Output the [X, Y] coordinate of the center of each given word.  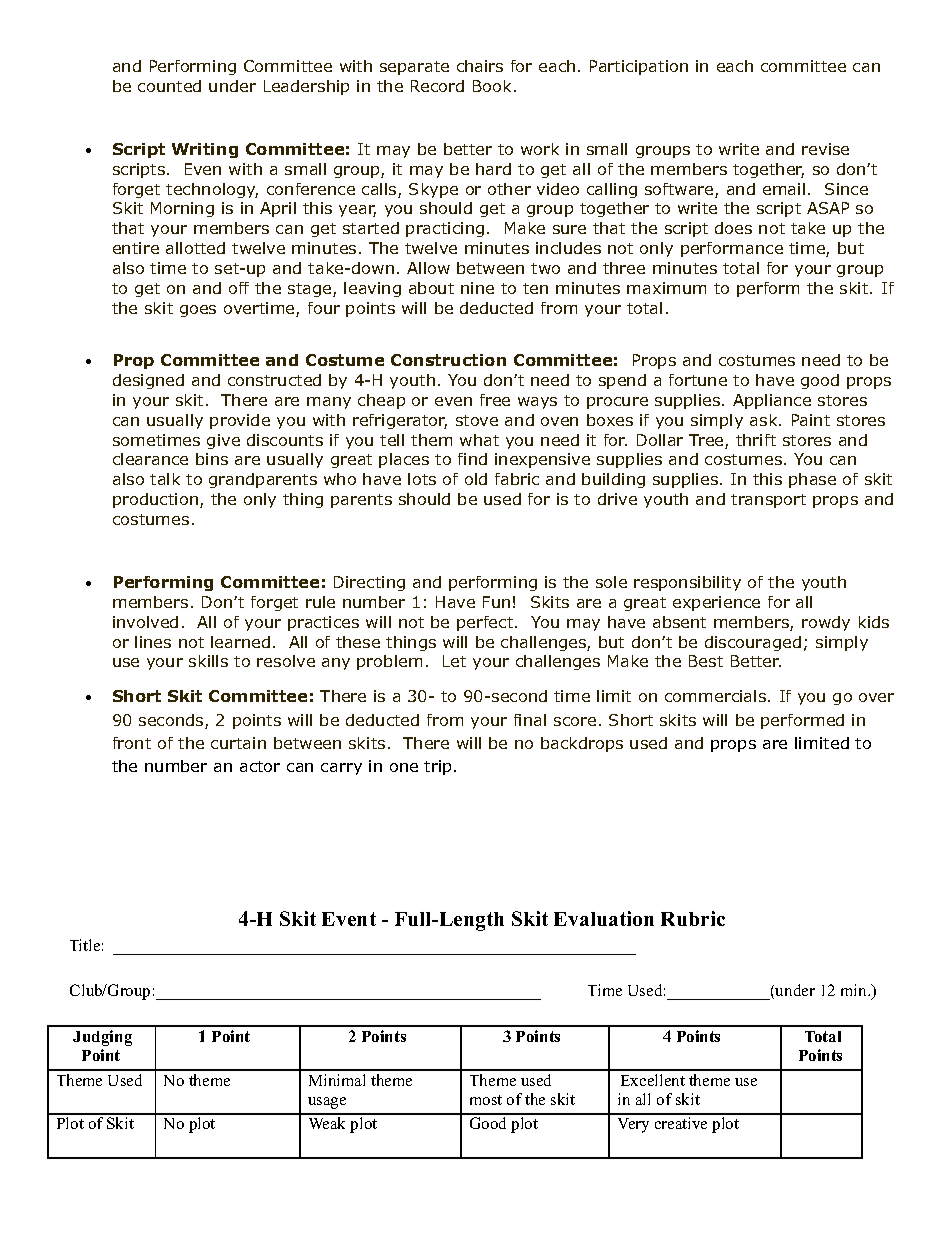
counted [169, 86]
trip [439, 767]
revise [825, 149]
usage [327, 1103]
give [223, 441]
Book [494, 86]
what [479, 440]
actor [260, 766]
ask [765, 420]
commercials [715, 696]
